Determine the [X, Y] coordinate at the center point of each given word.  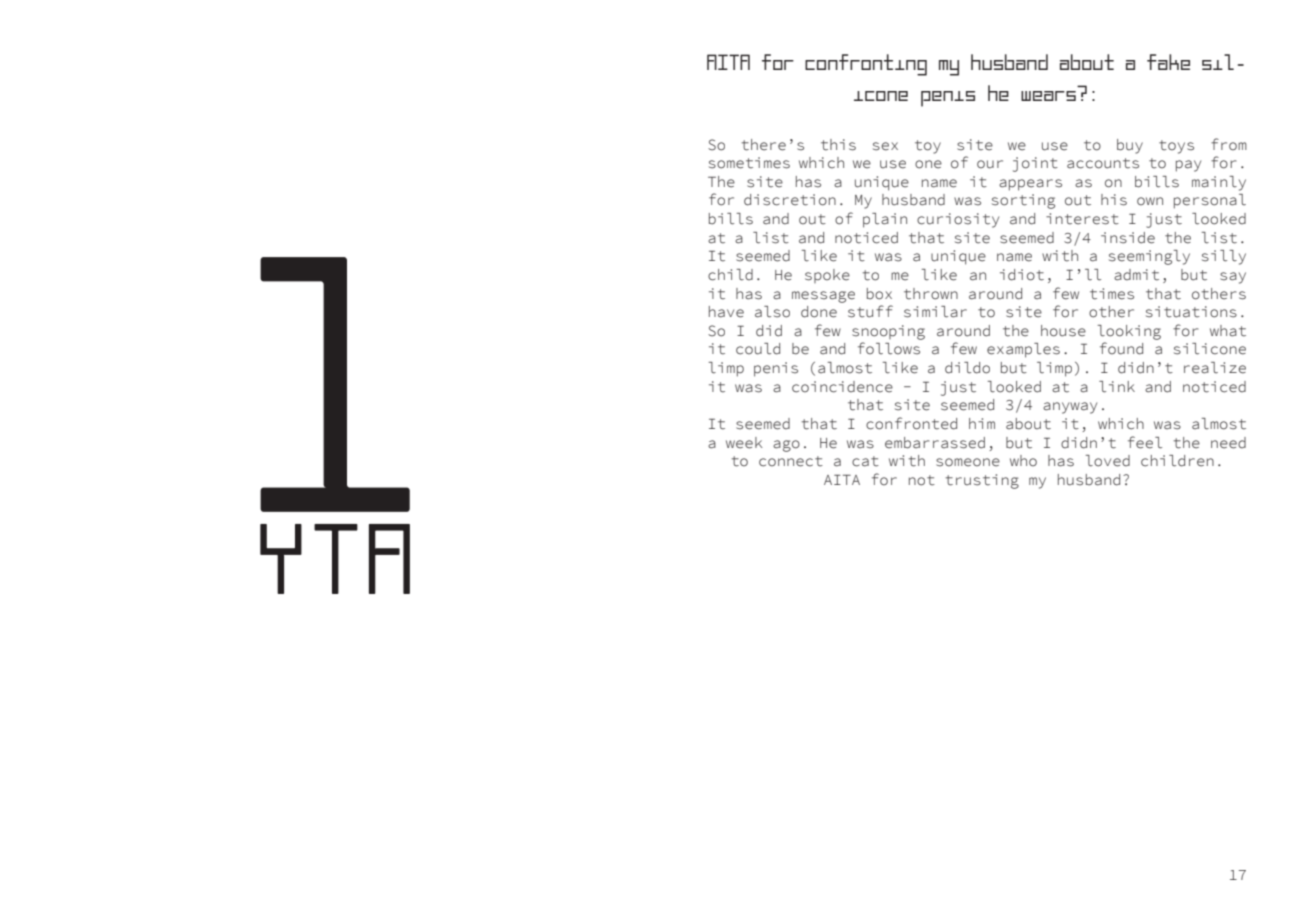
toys [1176, 147]
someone [968, 462]
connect [791, 461]
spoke [827, 276]
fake [1168, 62]
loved [1108, 461]
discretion [790, 200]
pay [1188, 166]
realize [1215, 368]
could [758, 349]
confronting [866, 65]
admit [1136, 275]
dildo [967, 368]
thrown [931, 294]
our [990, 164]
